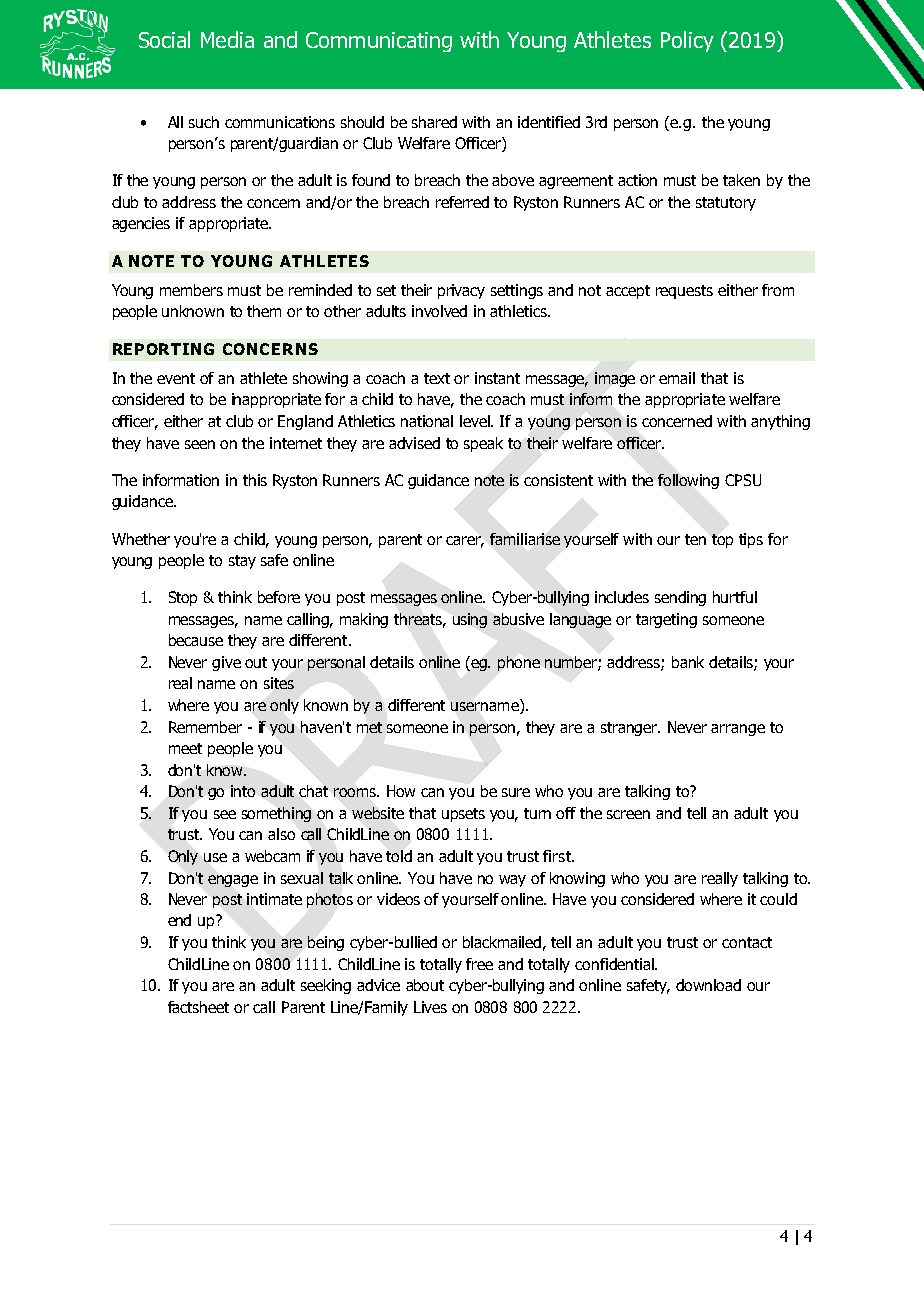 The height and width of the screenshot is (1308, 924). Describe the element at coordinates (227, 39) in the screenshot. I see `Media` at that location.
